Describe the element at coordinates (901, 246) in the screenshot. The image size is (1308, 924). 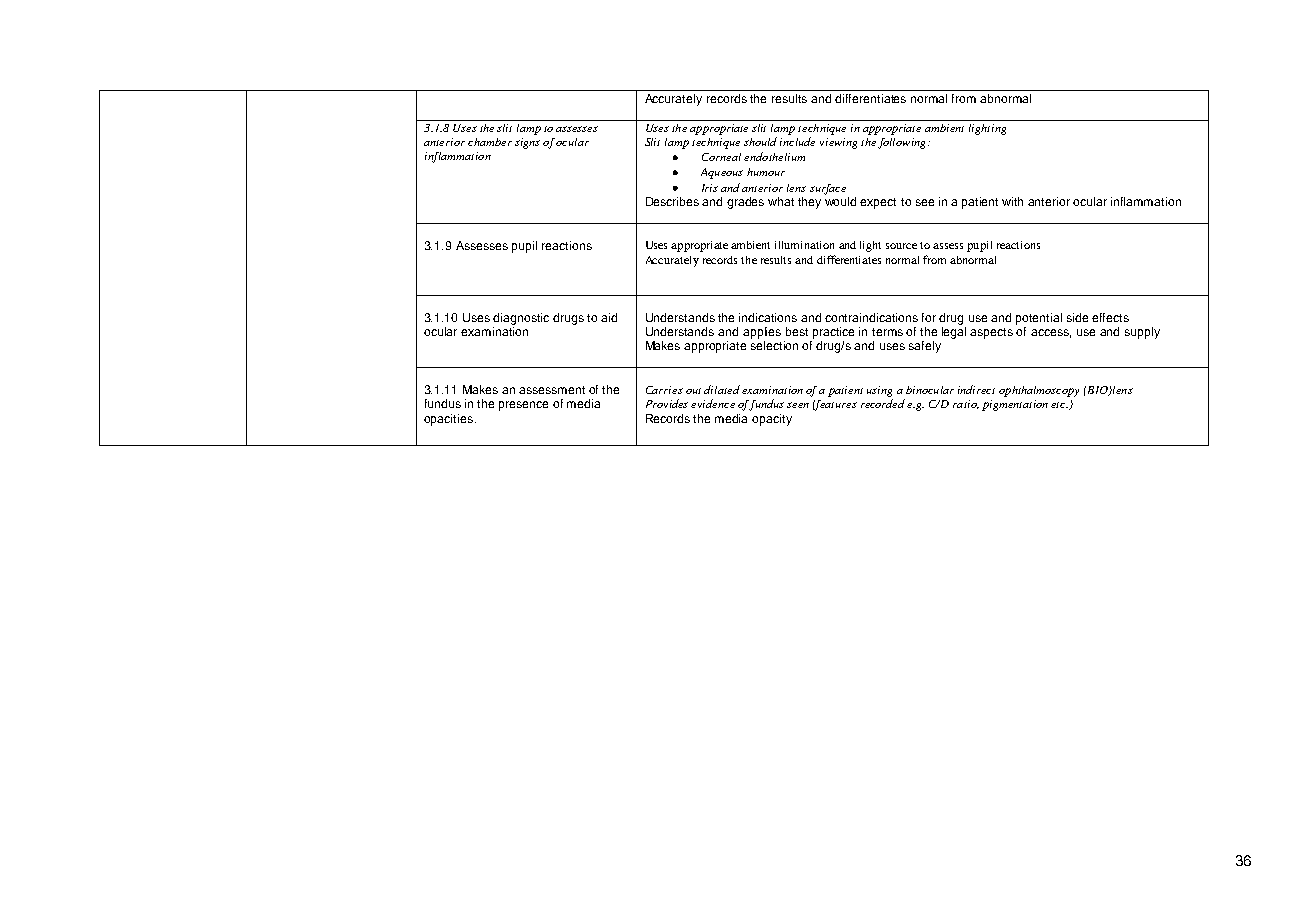
I see `source` at that location.
